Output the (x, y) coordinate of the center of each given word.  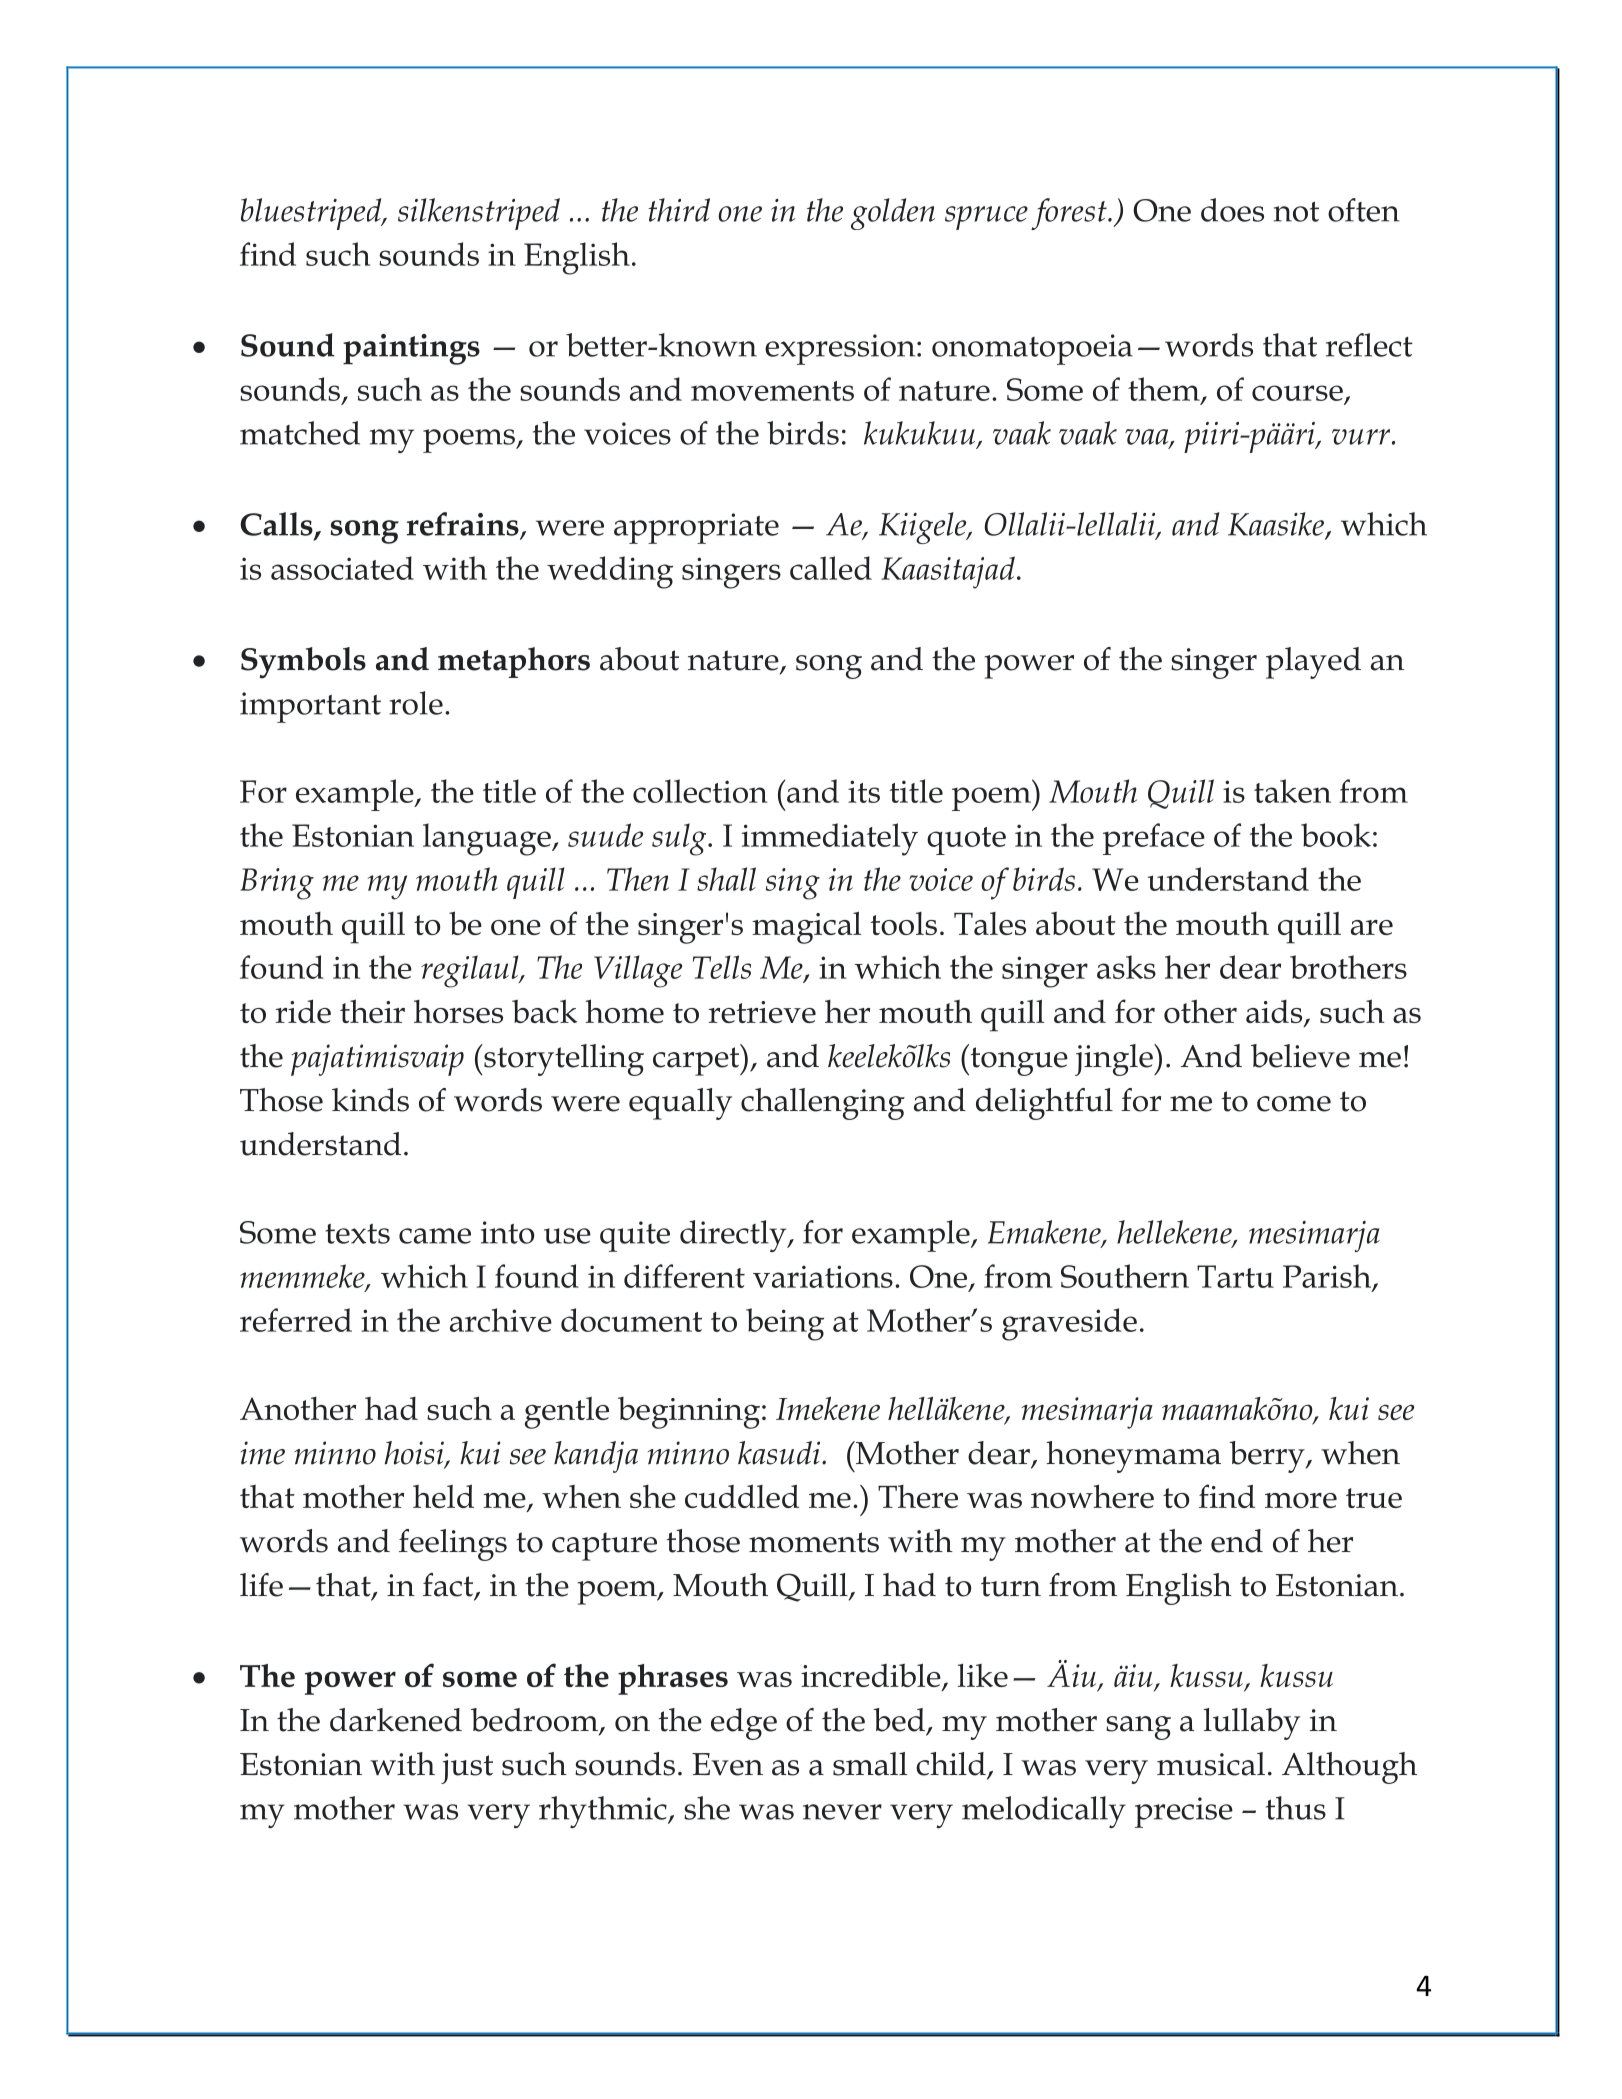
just (467, 1768)
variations (823, 1276)
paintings (411, 349)
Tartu (1235, 1276)
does (1232, 210)
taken (1292, 791)
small (870, 1764)
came (435, 1236)
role (416, 703)
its (864, 791)
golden (893, 214)
